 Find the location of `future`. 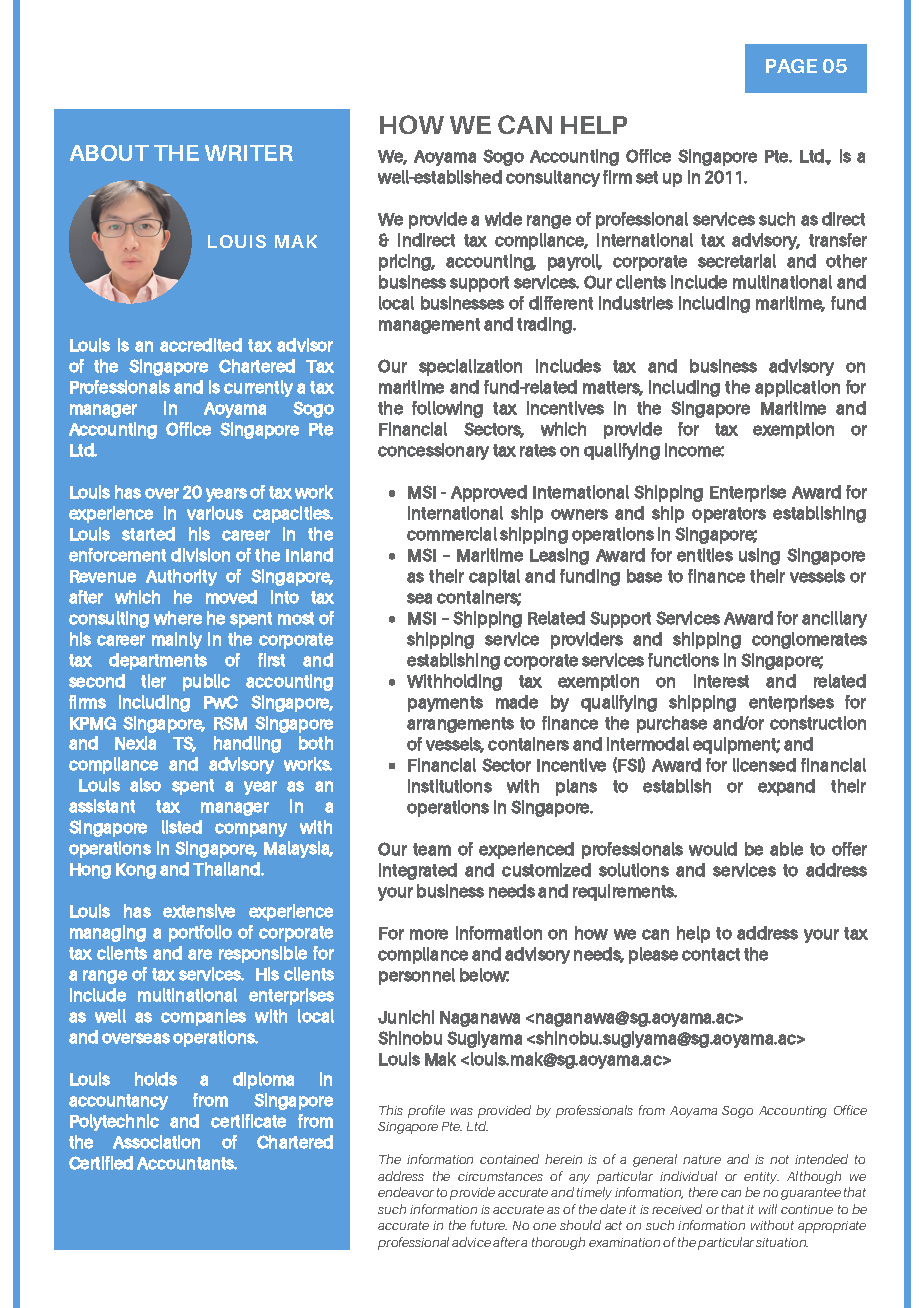

future is located at coordinates (489, 1225).
